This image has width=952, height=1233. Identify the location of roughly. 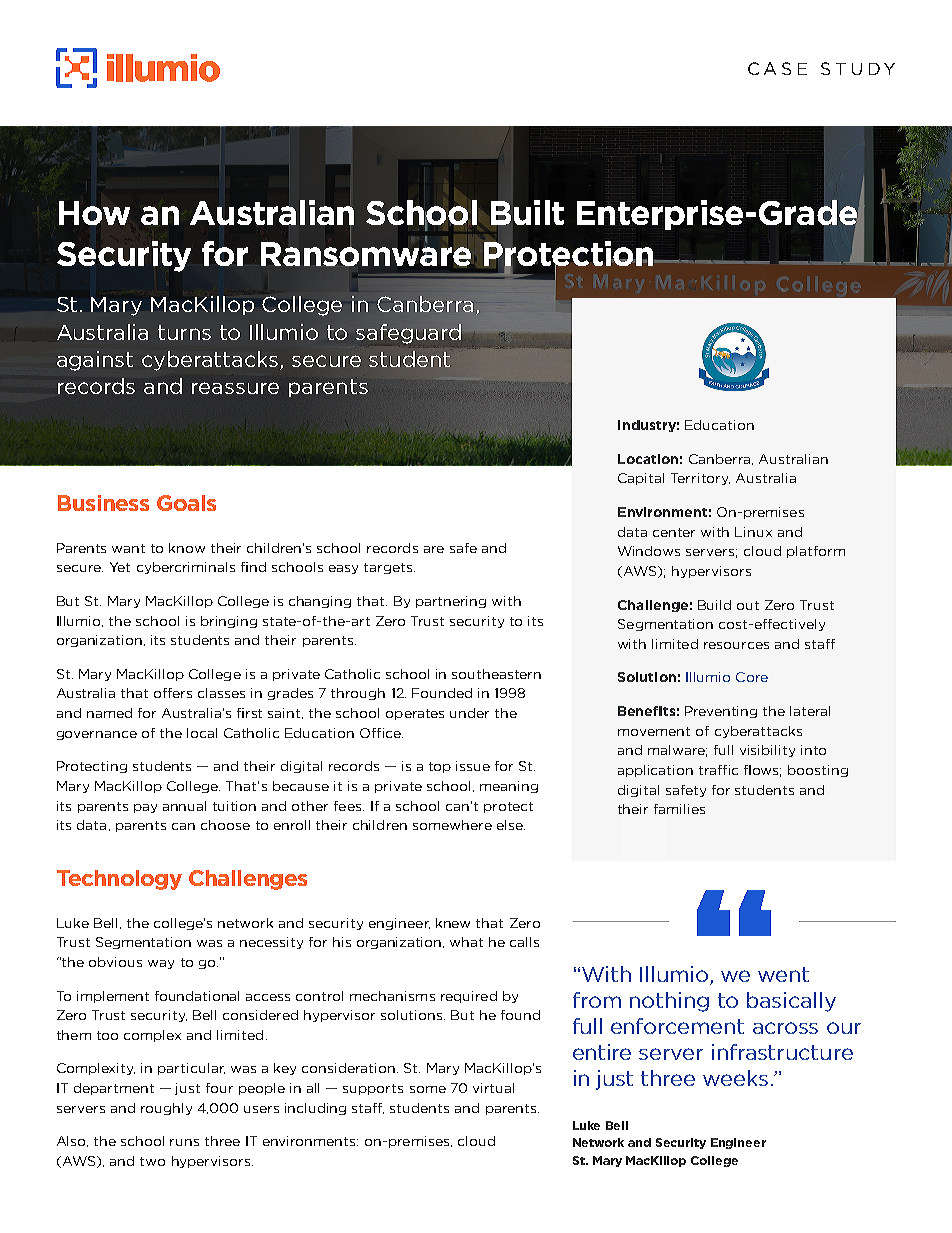
(166, 1109).
